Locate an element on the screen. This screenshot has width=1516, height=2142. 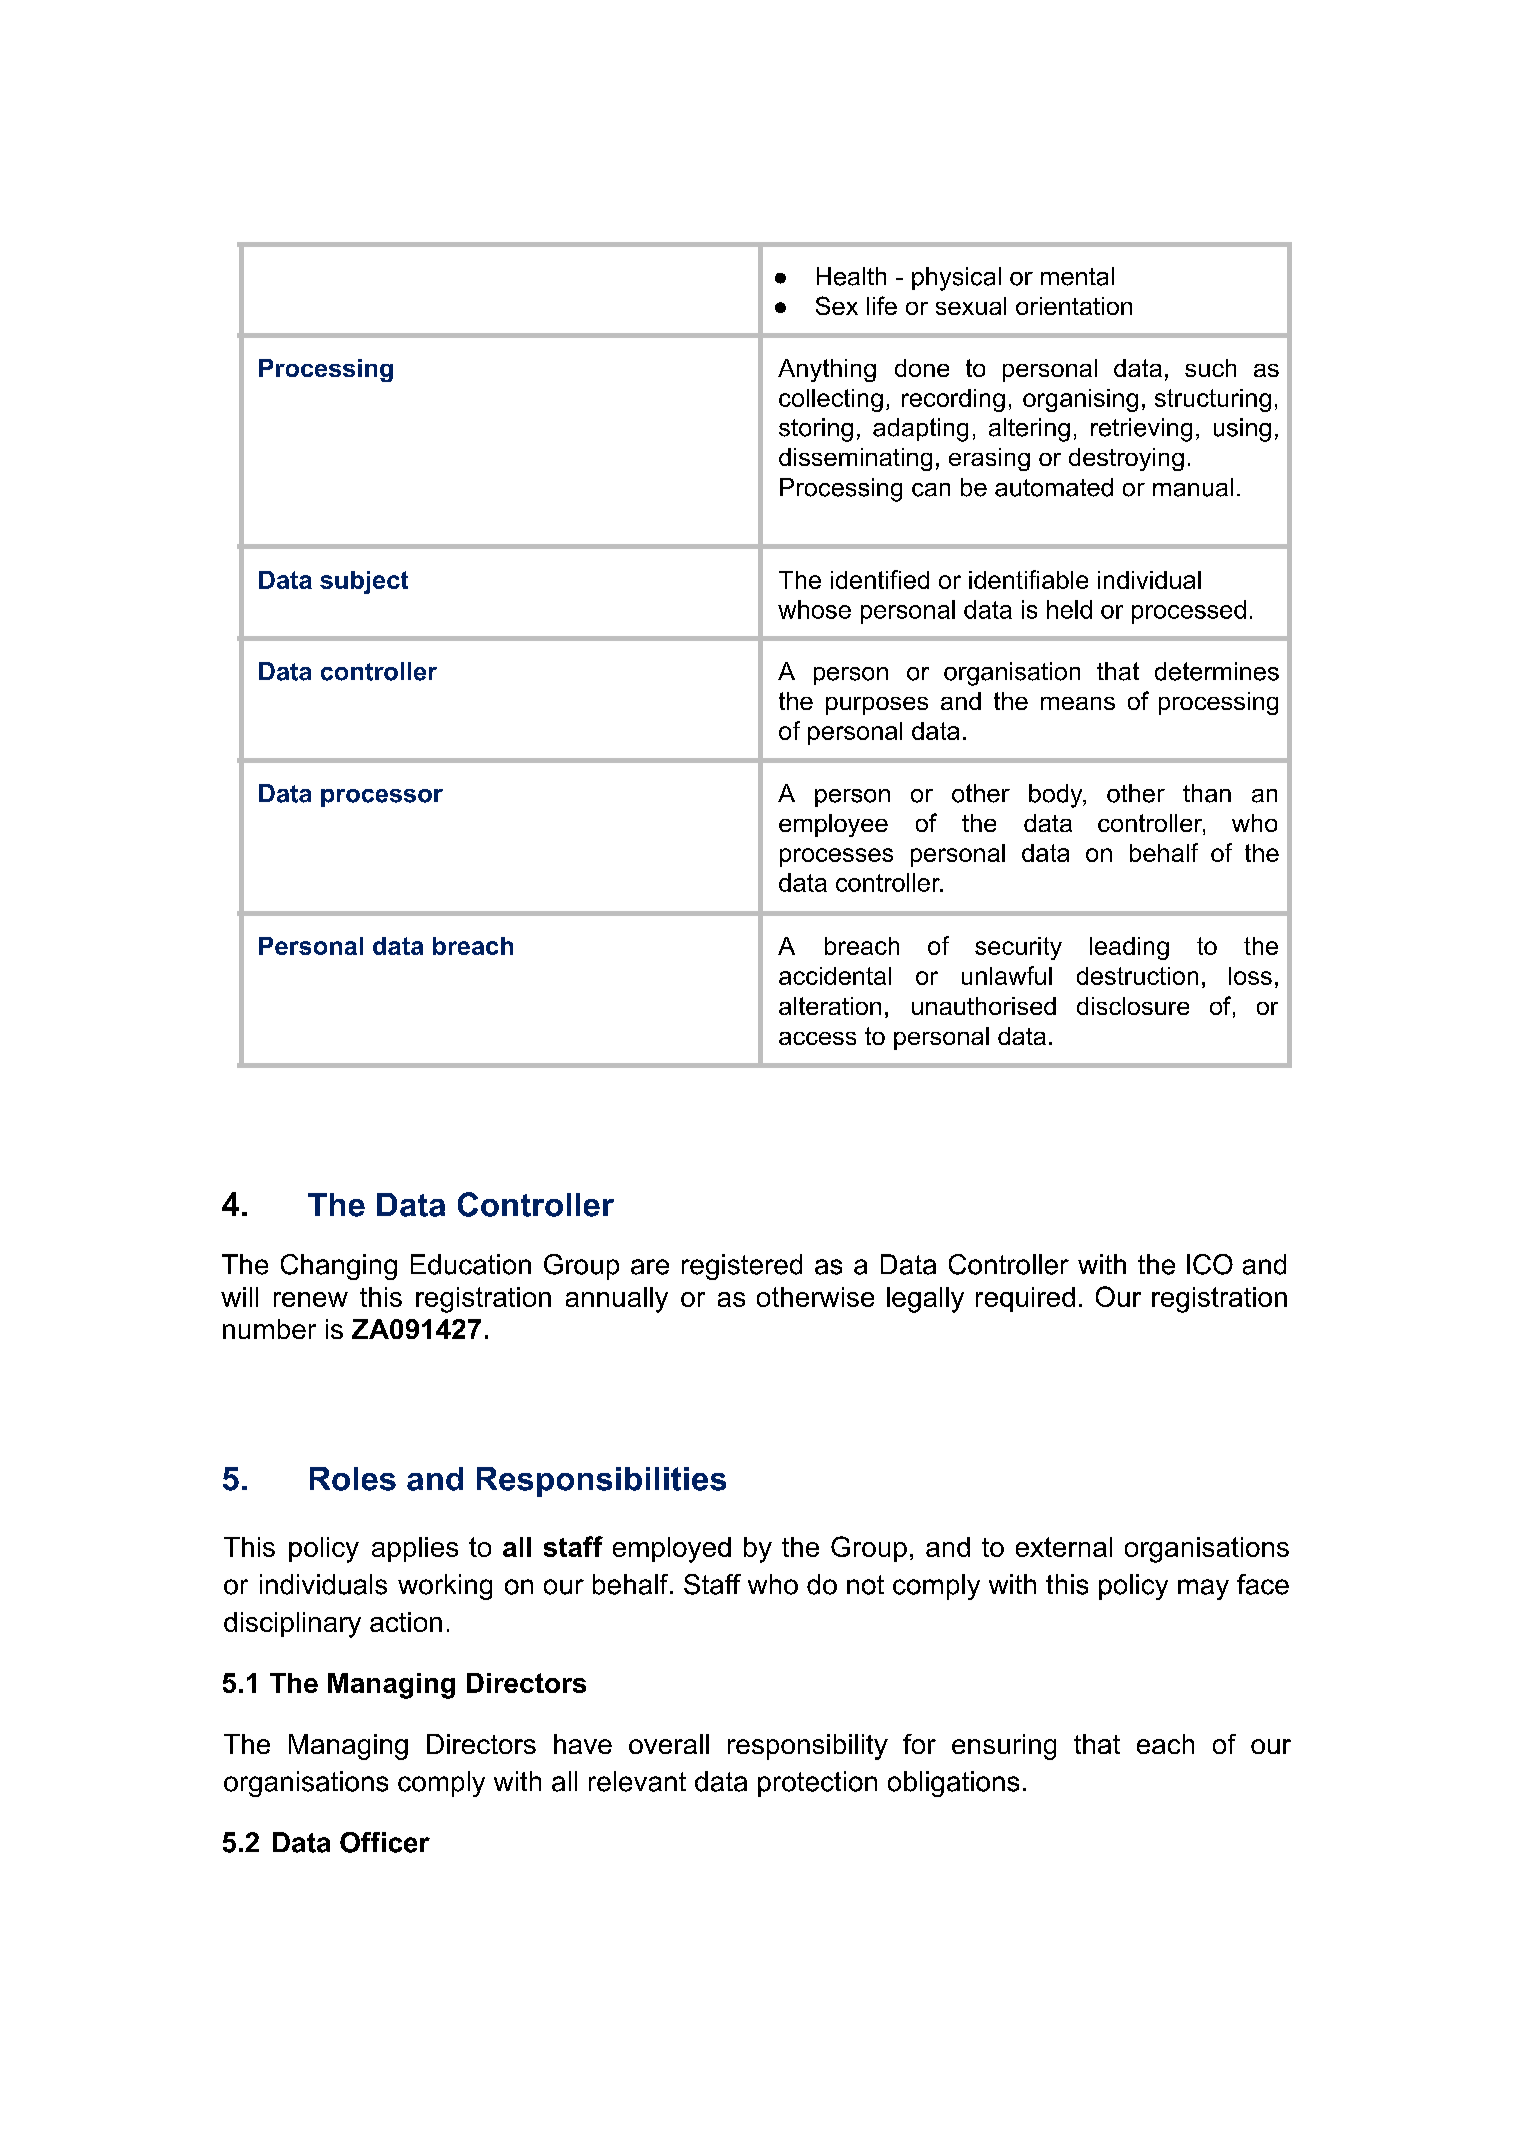
orientation is located at coordinates (1074, 306).
